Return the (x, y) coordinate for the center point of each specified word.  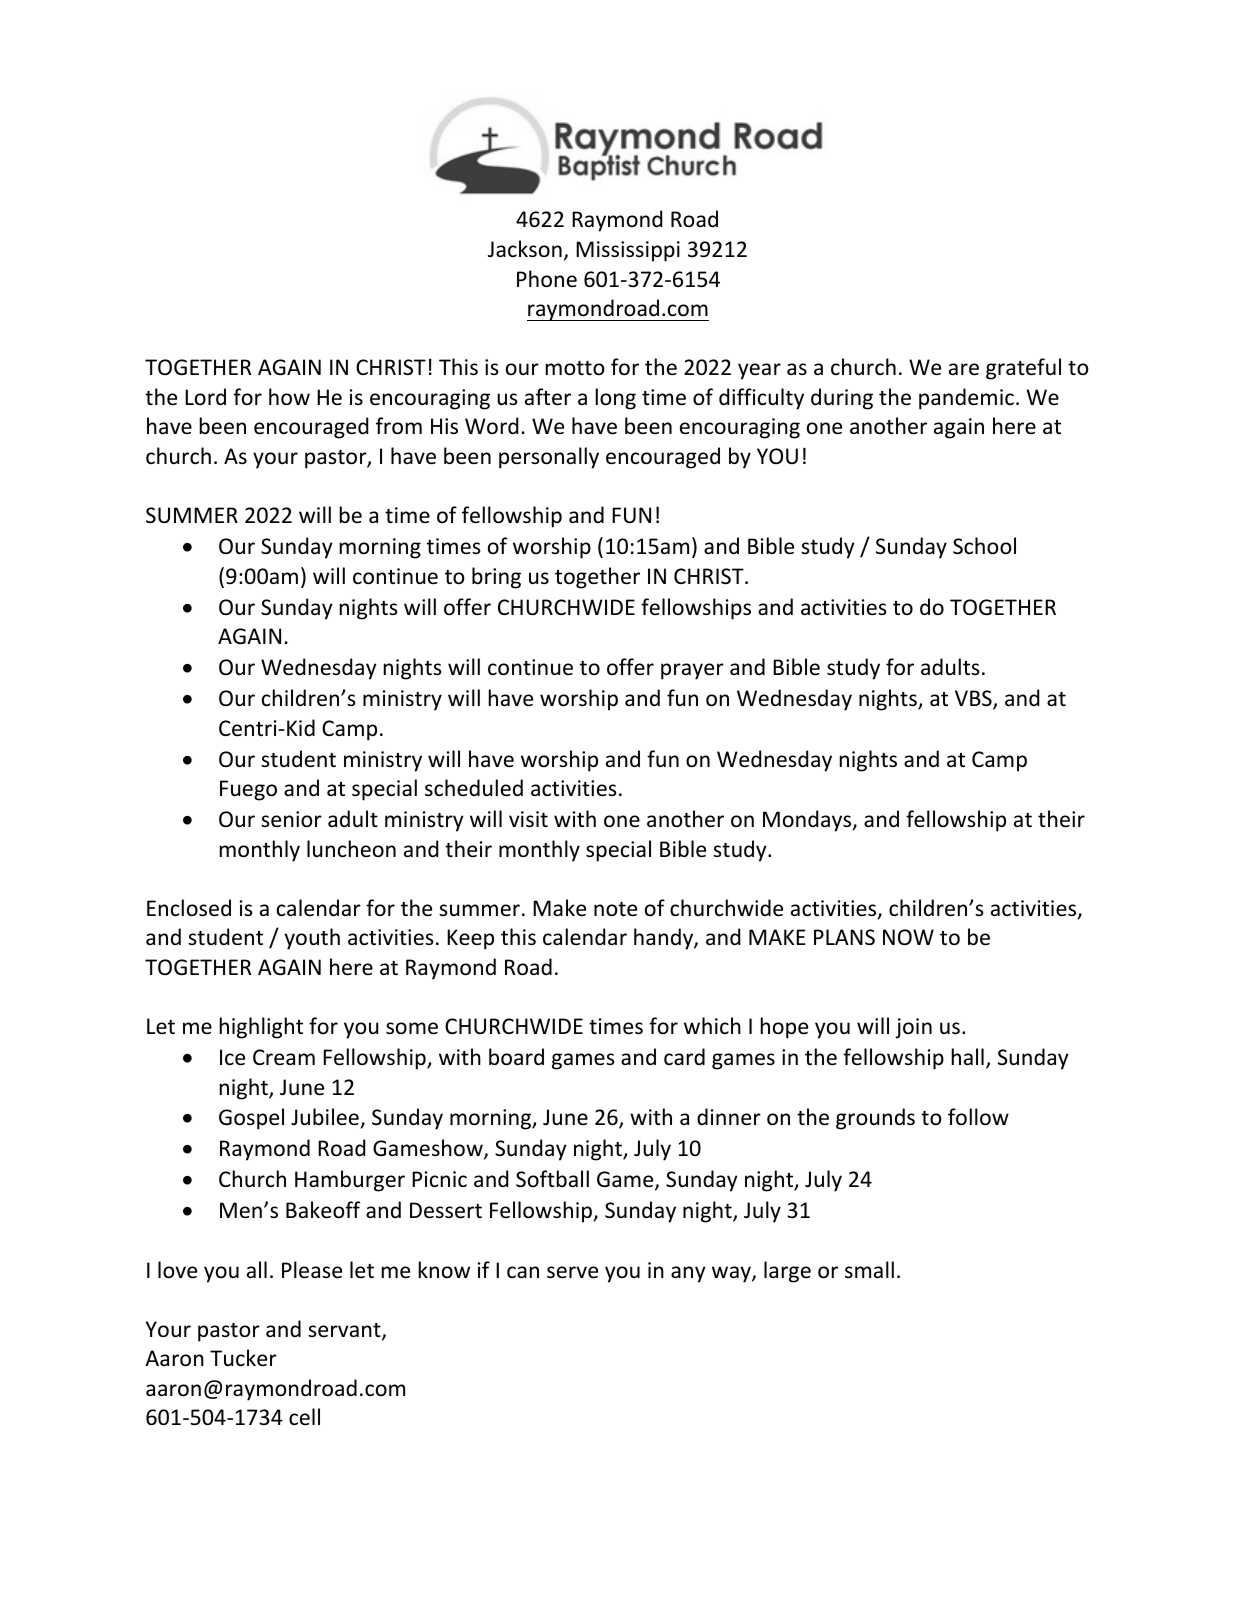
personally (549, 458)
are (964, 369)
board (516, 1057)
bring (496, 578)
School (984, 546)
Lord (205, 396)
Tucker (243, 1358)
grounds (875, 1119)
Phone (547, 279)
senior (291, 819)
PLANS (844, 937)
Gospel (251, 1119)
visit (528, 819)
